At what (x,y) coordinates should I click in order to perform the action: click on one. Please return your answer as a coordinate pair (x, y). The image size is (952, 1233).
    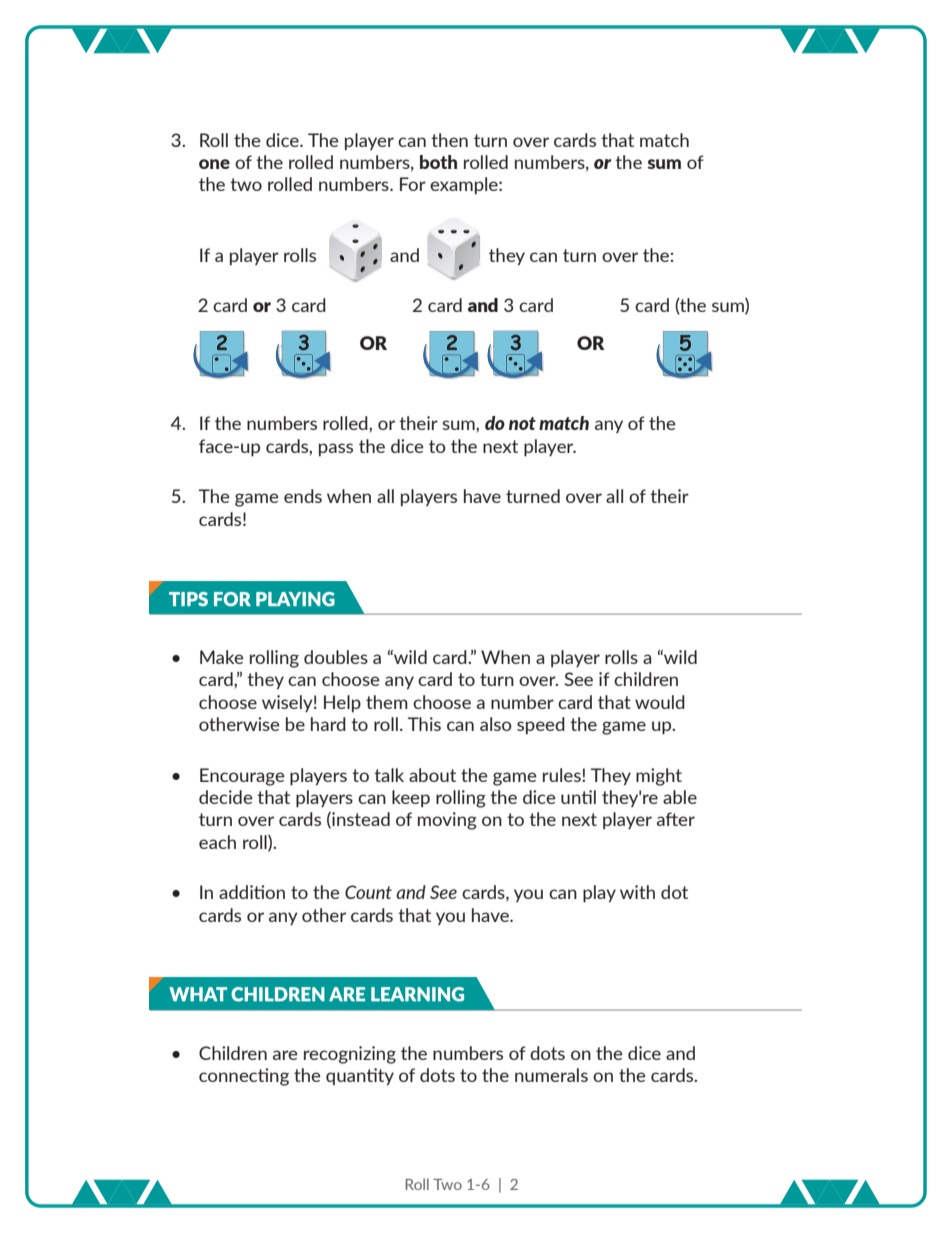
    Looking at the image, I should click on (214, 164).
